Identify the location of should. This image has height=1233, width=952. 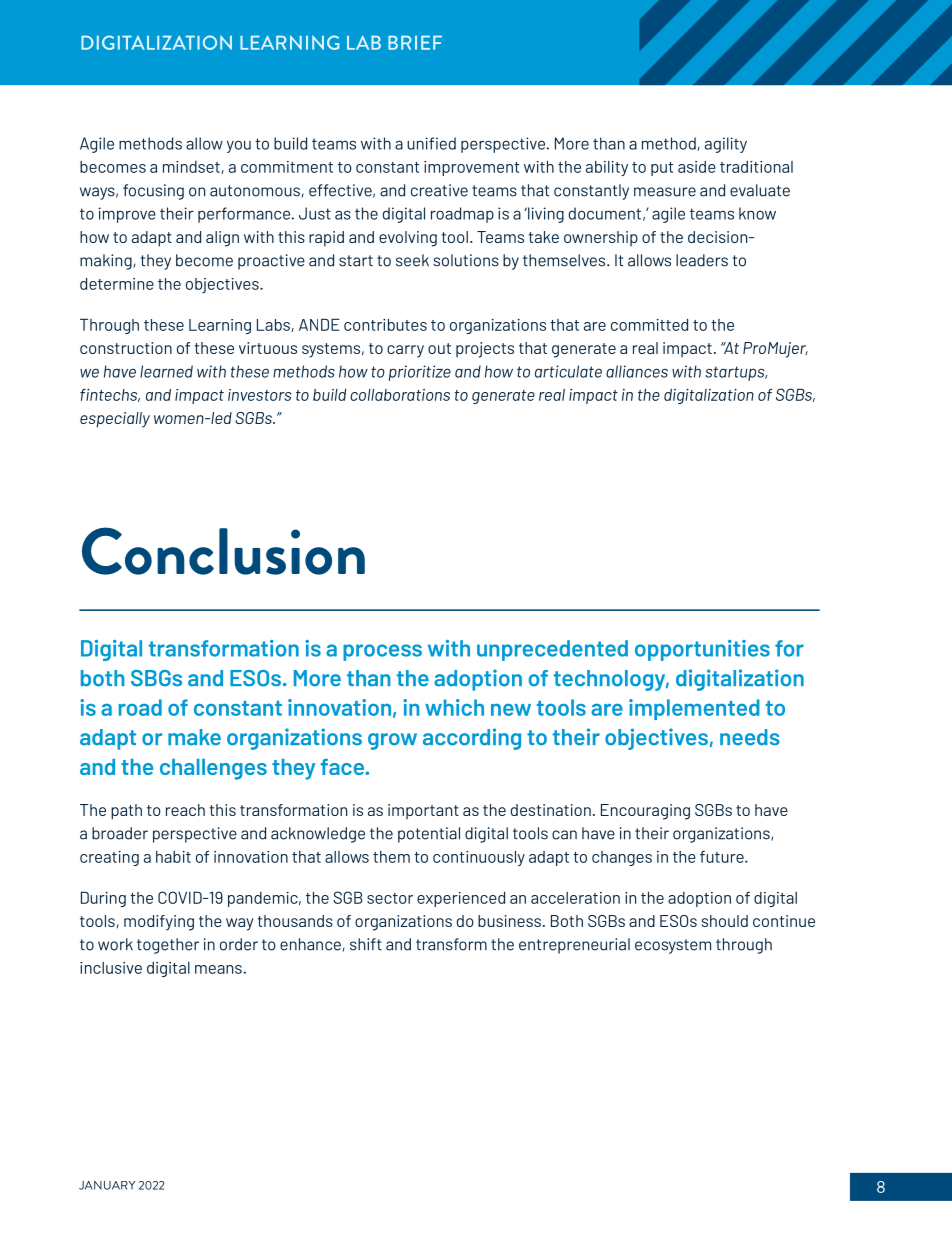
(725, 921).
